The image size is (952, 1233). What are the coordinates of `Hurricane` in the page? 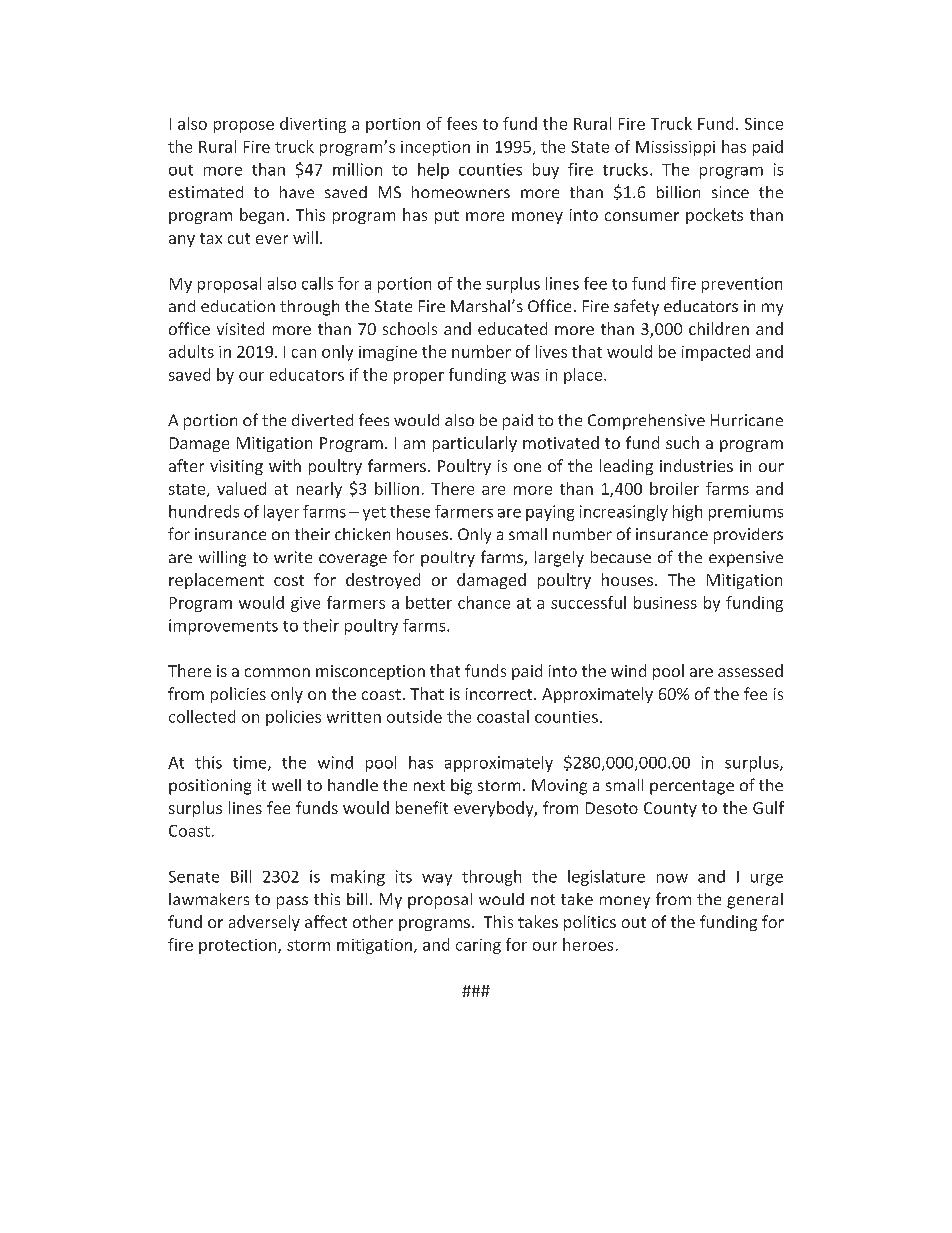 It's located at (747, 420).
